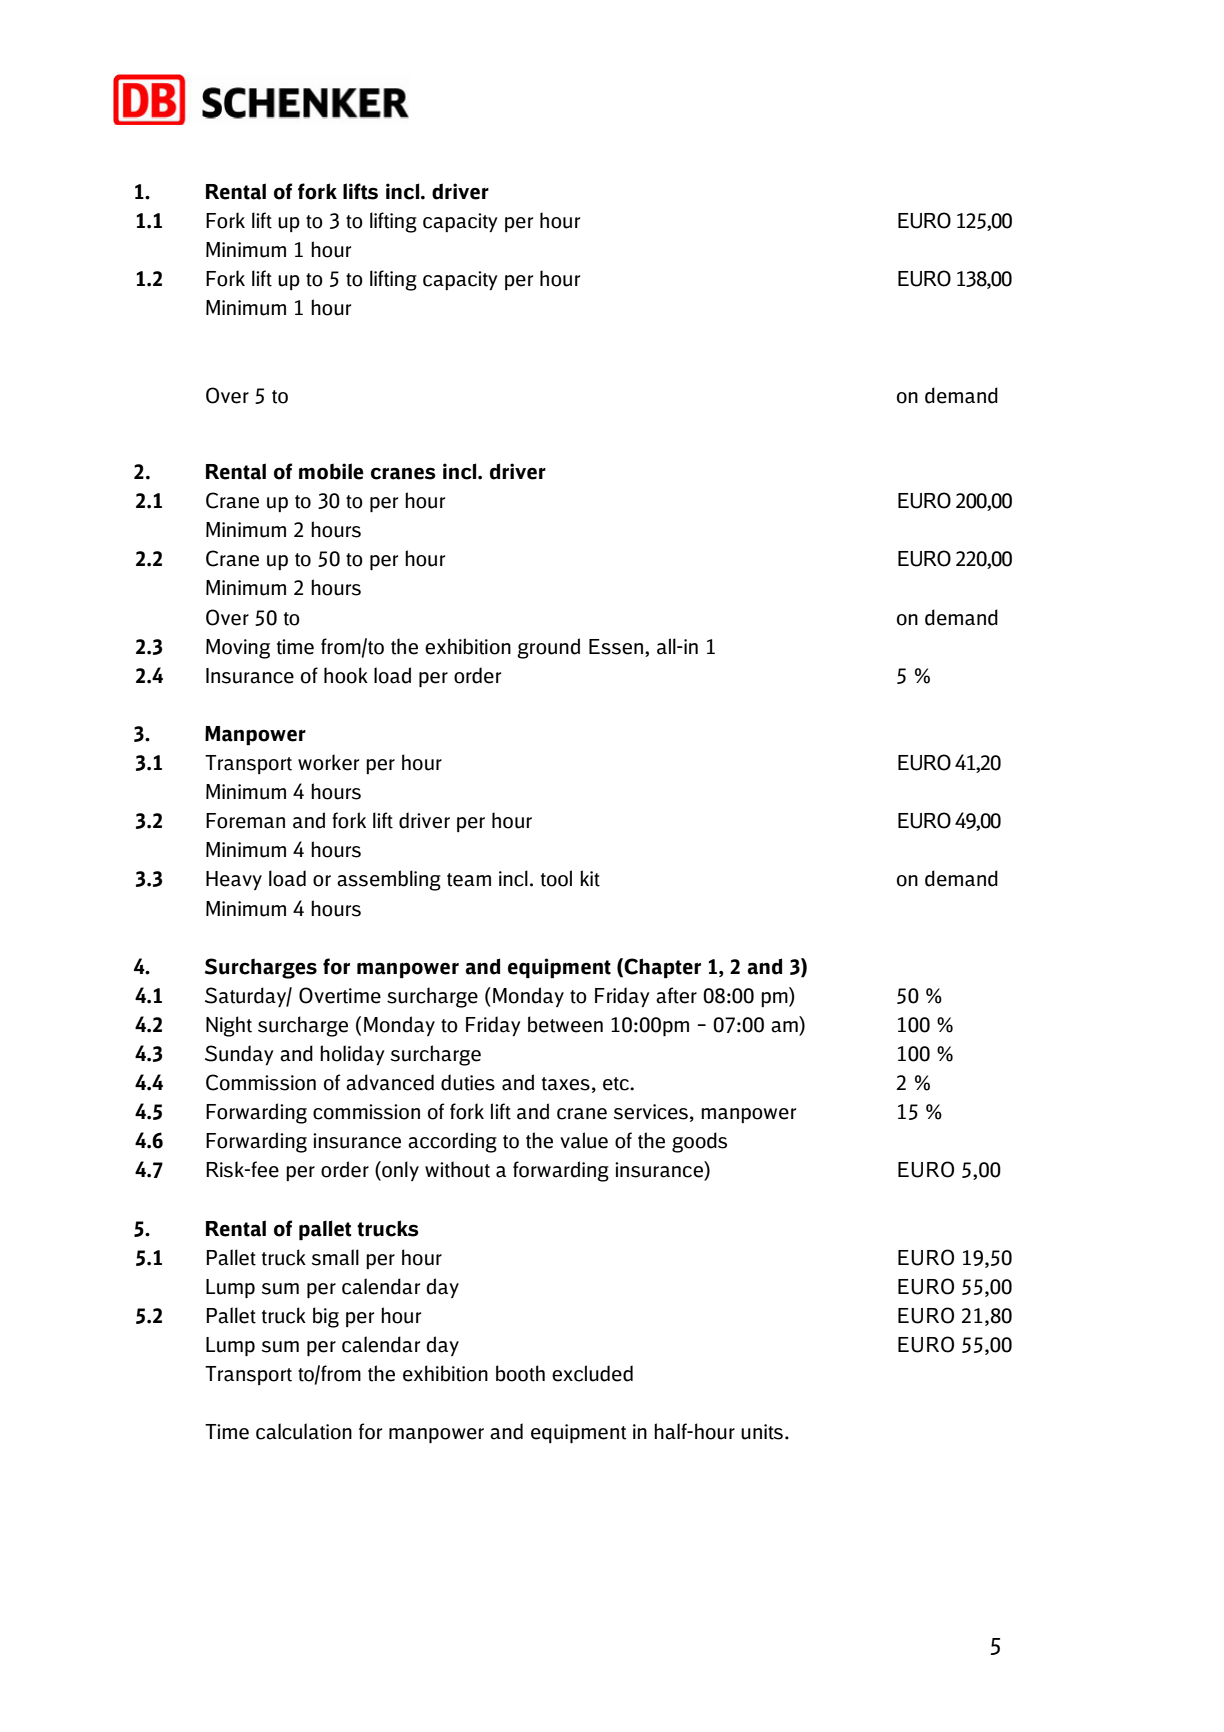  What do you see at coordinates (617, 647) in the screenshot?
I see `Essen` at bounding box center [617, 647].
